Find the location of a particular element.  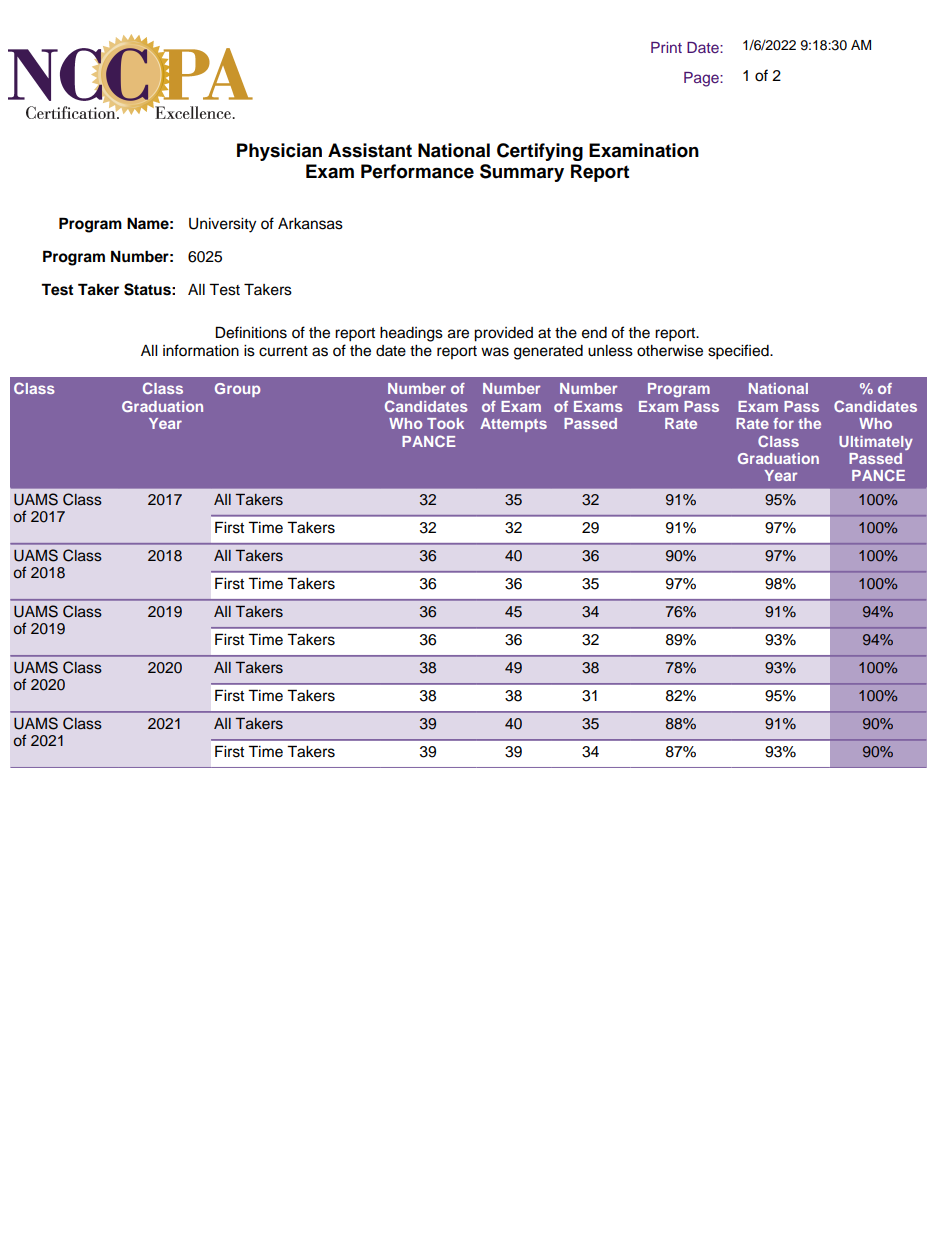

Group is located at coordinates (237, 390).
